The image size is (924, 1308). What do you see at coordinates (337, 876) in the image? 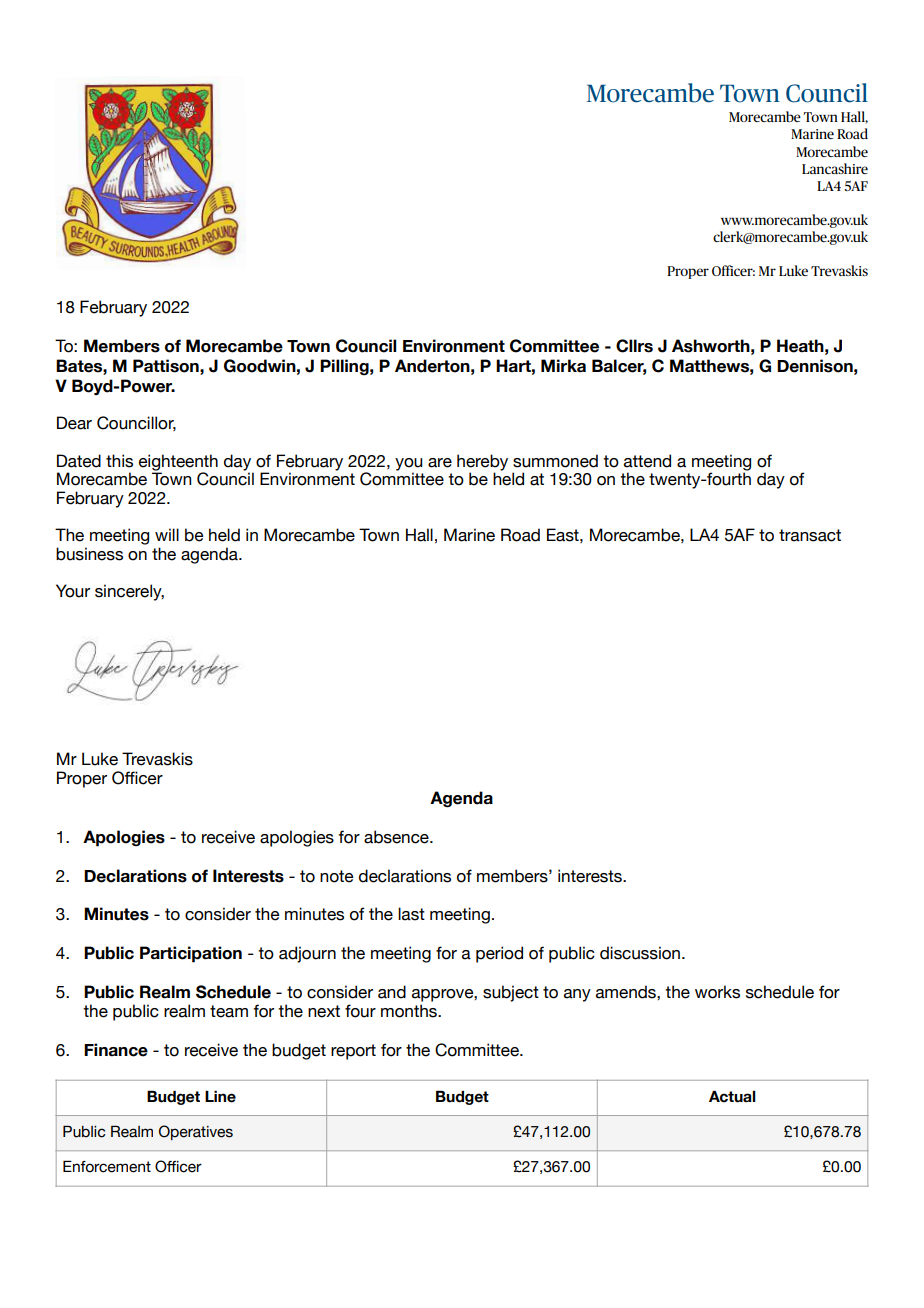
I see `note` at bounding box center [337, 876].
